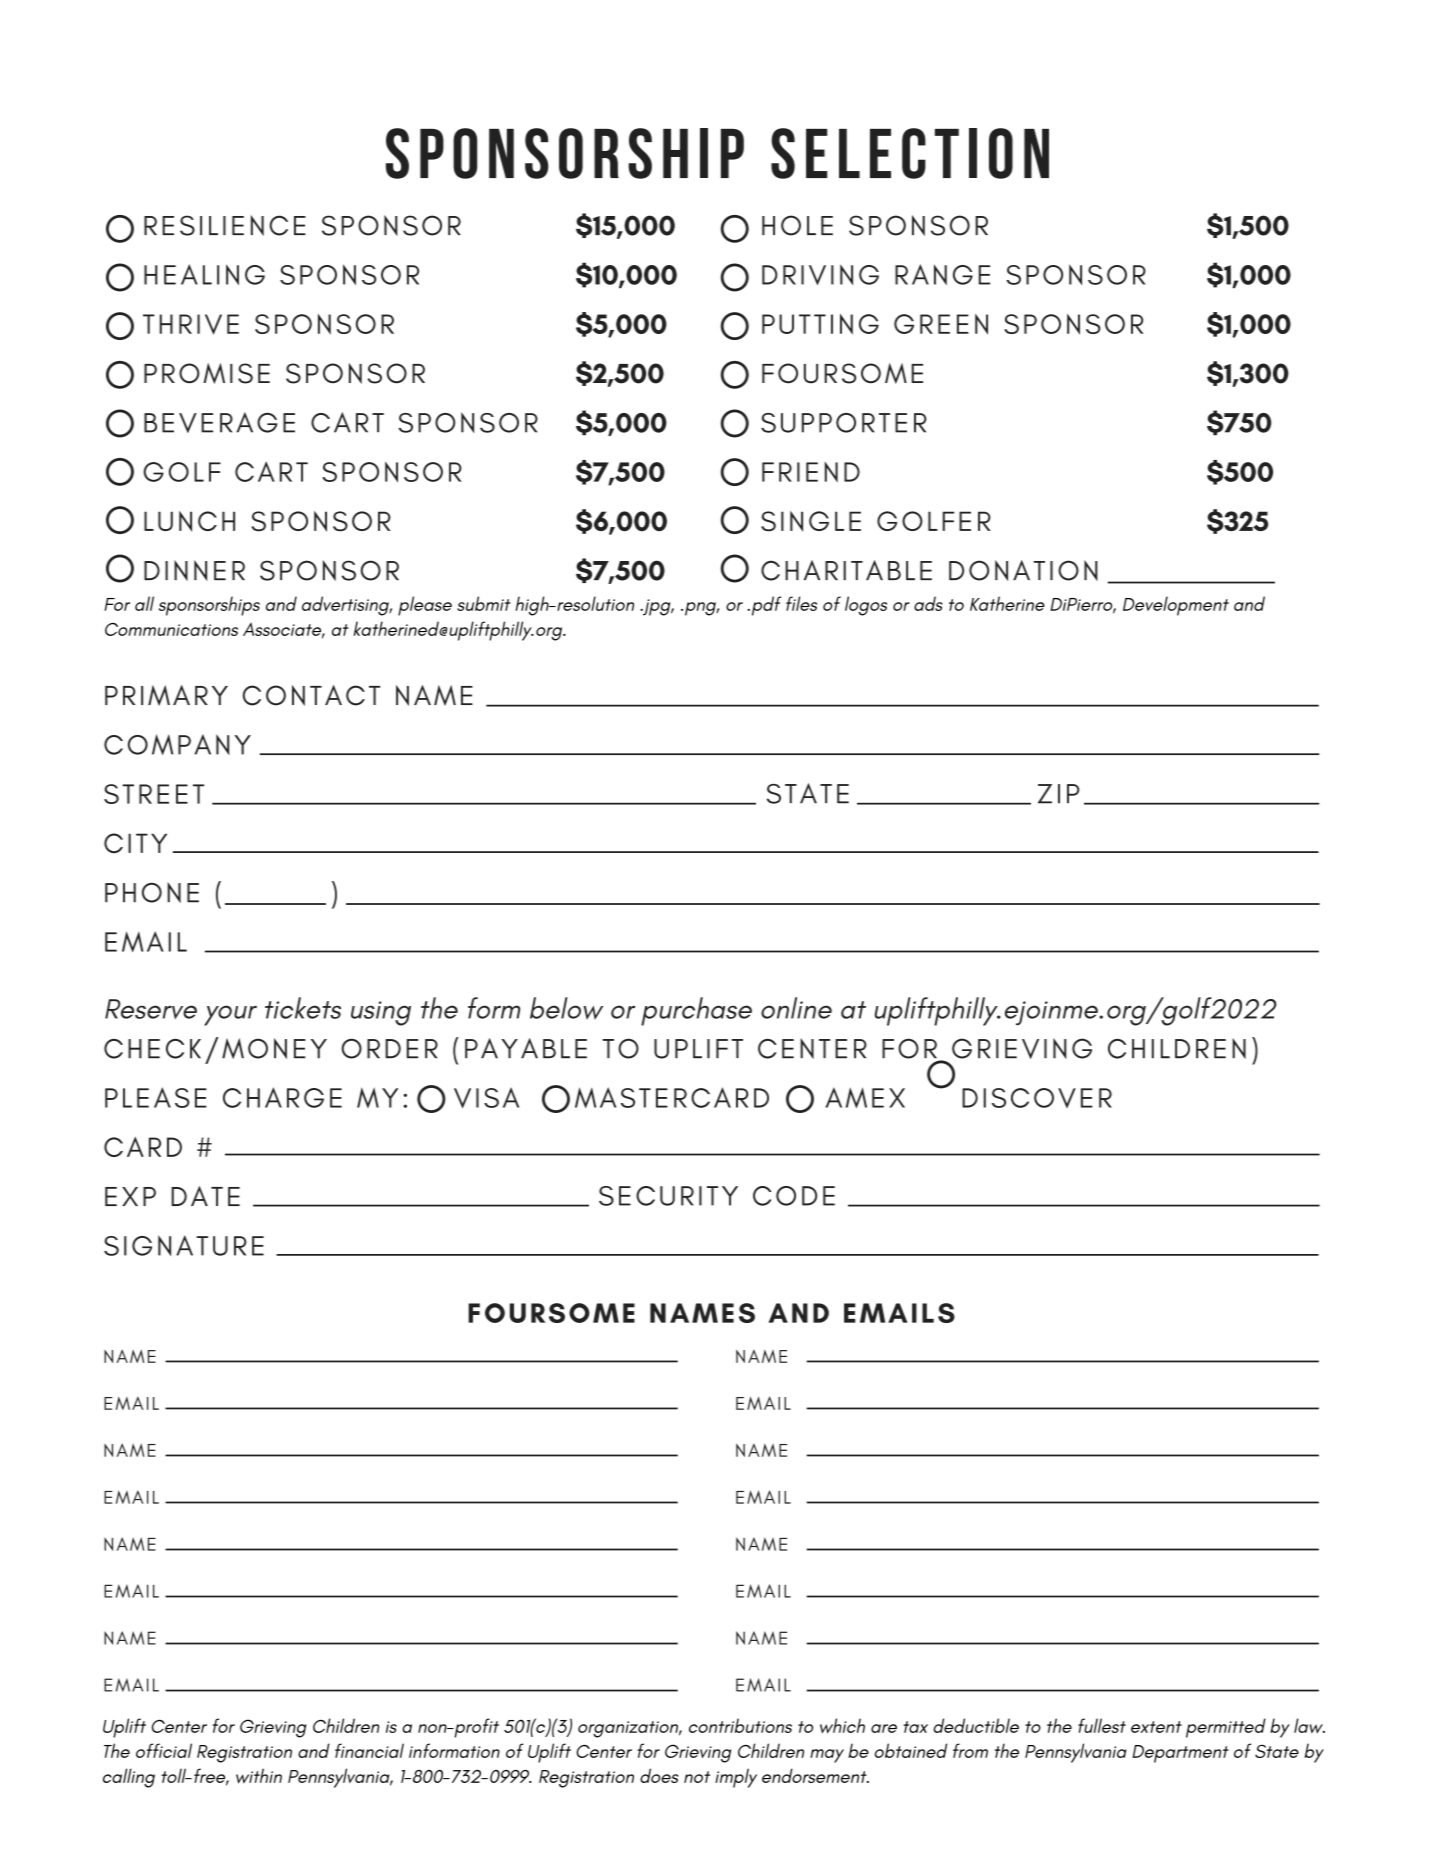  Describe the element at coordinates (1058, 794) in the image. I see `ZIP` at that location.
